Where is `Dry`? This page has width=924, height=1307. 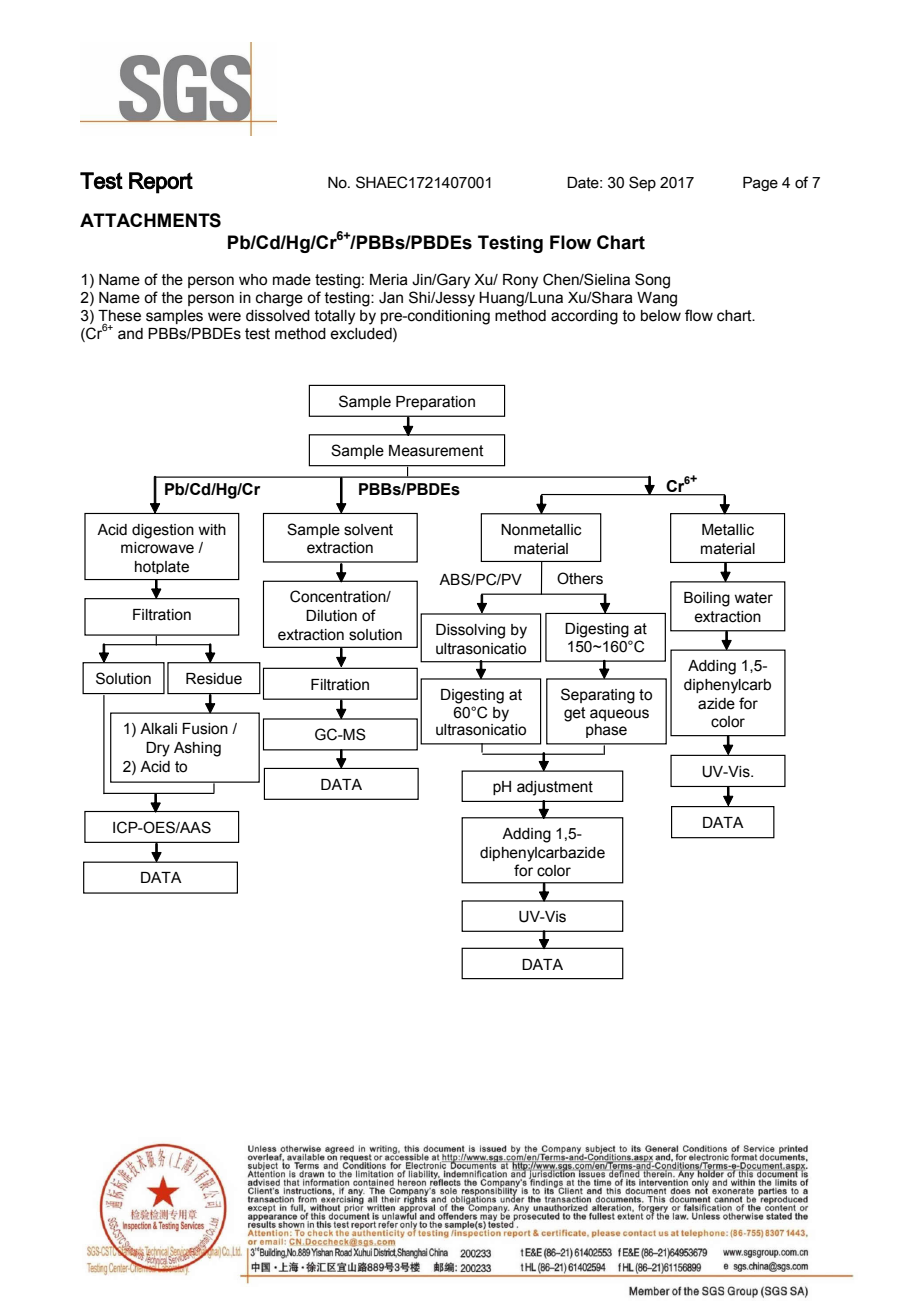 Dry is located at coordinates (158, 749).
